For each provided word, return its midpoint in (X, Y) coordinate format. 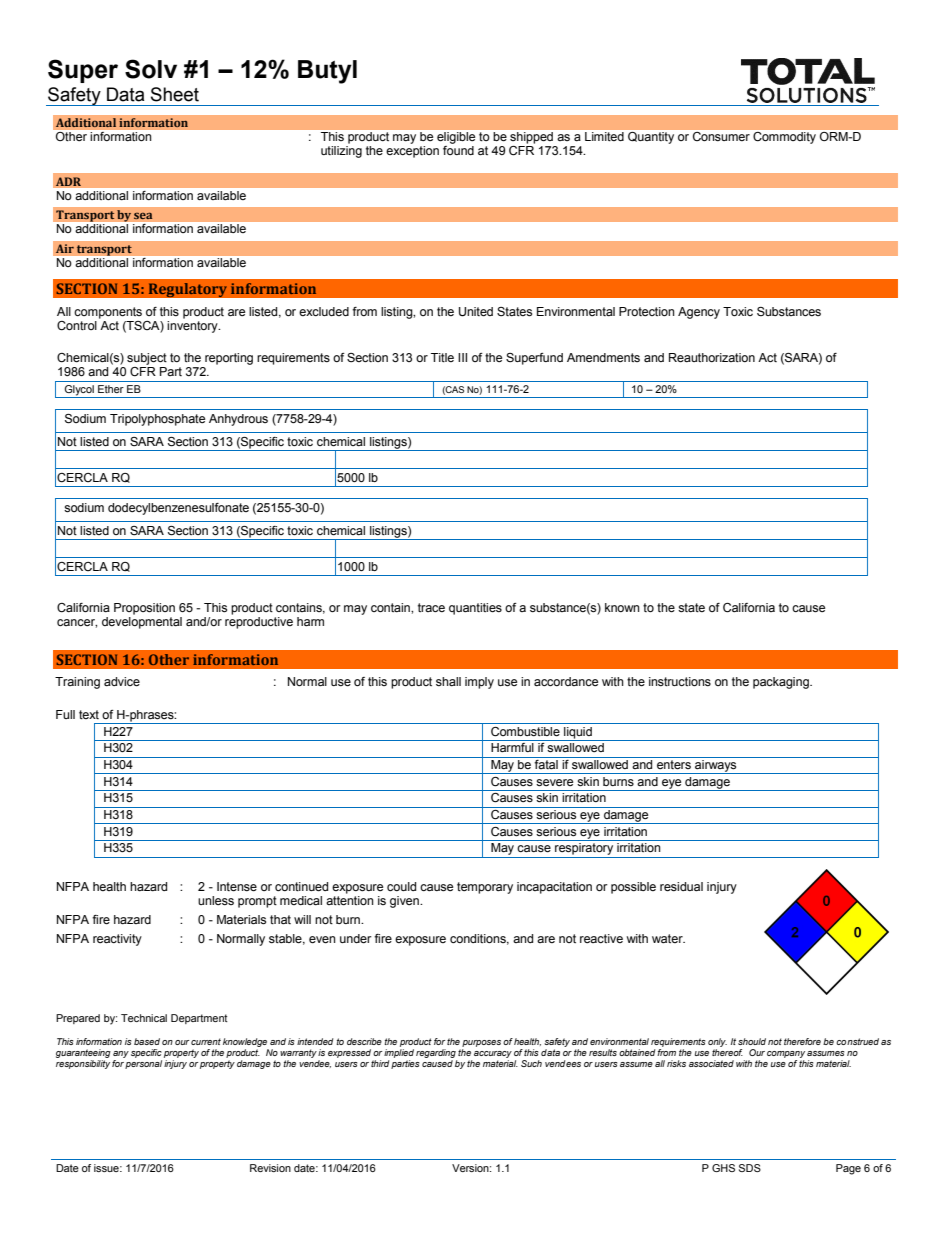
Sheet (175, 94)
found (458, 150)
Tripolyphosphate (157, 420)
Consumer (721, 136)
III (462, 357)
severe (554, 783)
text (89, 714)
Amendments (603, 357)
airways (716, 765)
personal (143, 1064)
